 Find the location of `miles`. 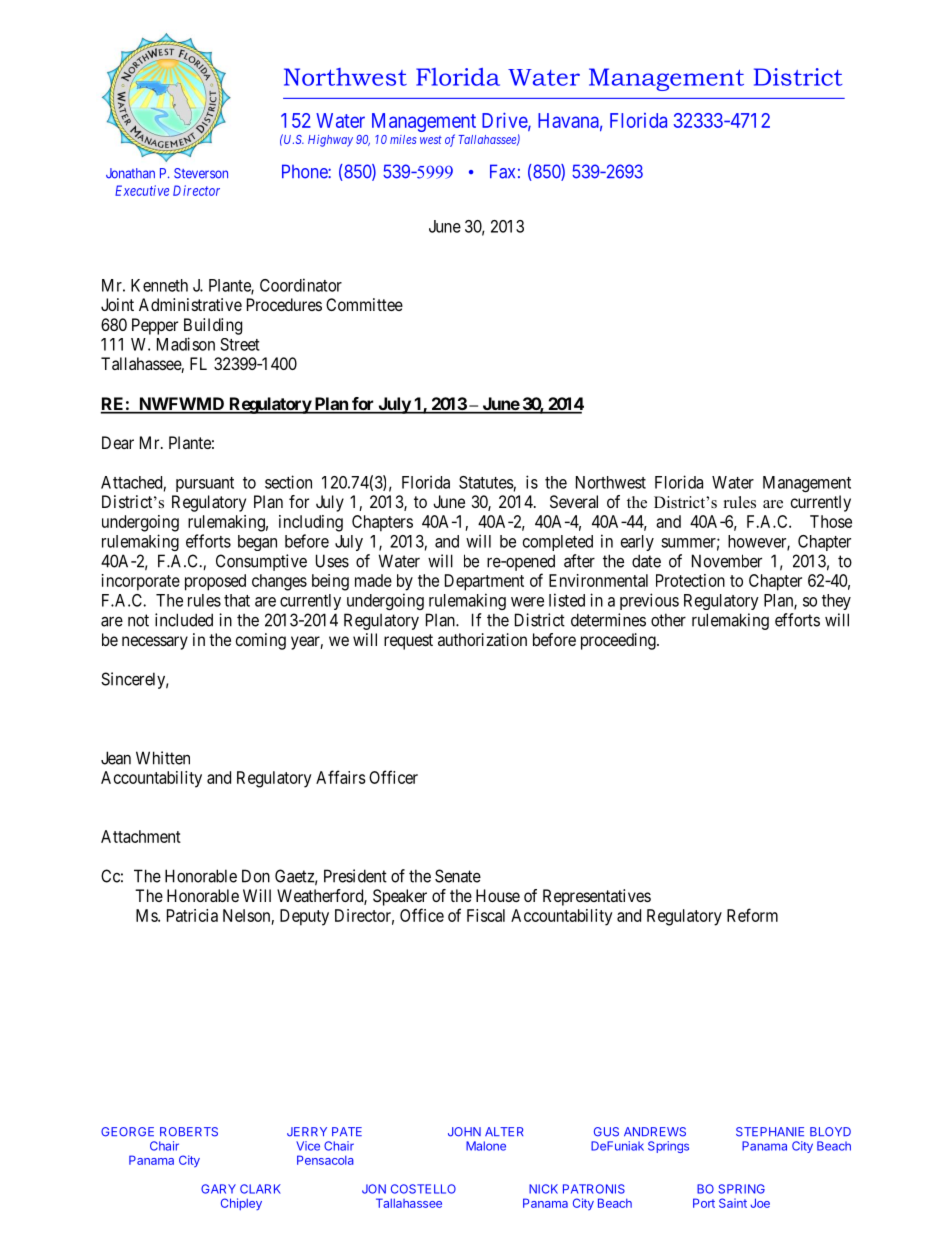

miles is located at coordinates (403, 139).
